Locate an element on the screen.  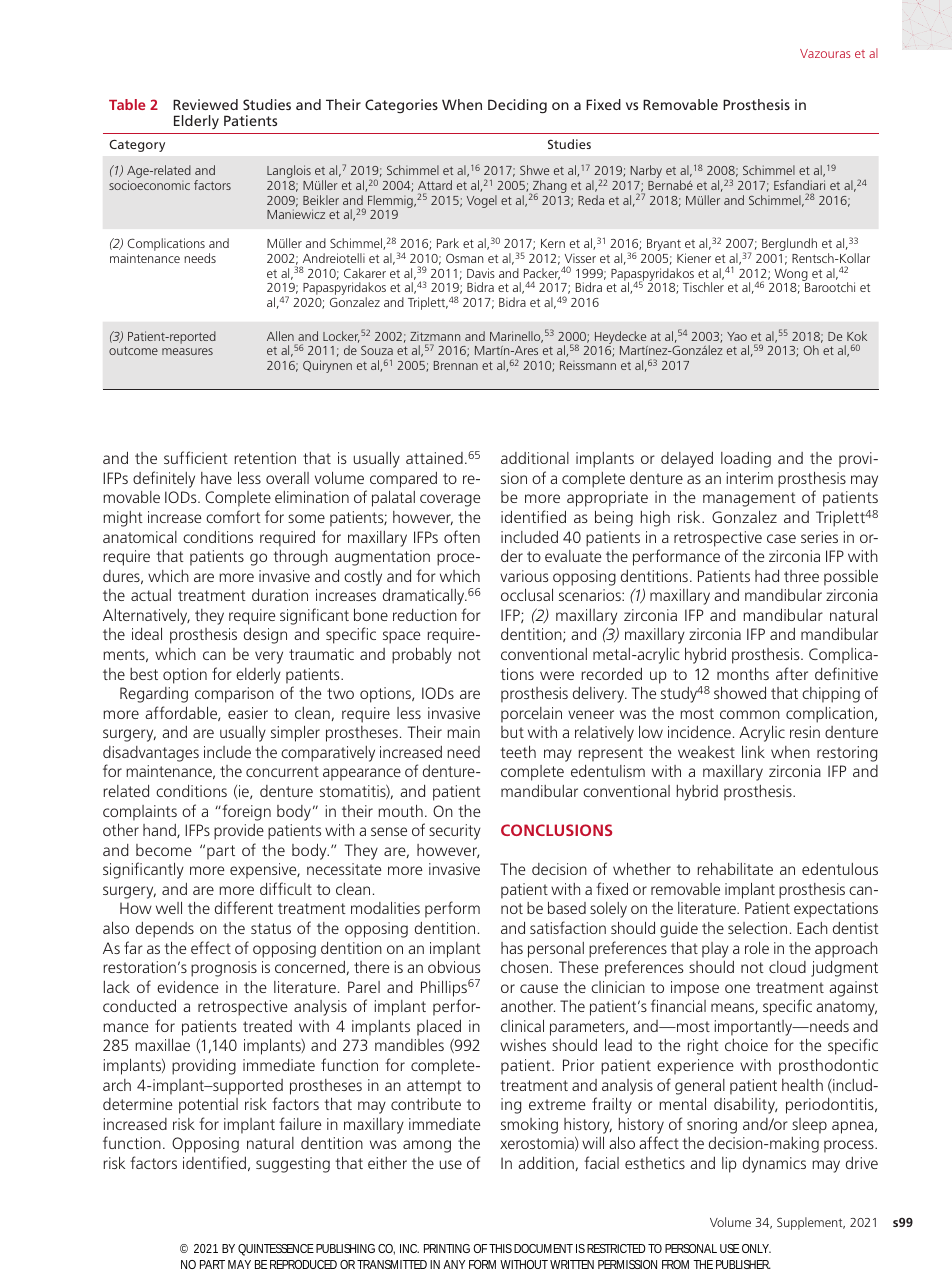
comparison is located at coordinates (234, 695).
